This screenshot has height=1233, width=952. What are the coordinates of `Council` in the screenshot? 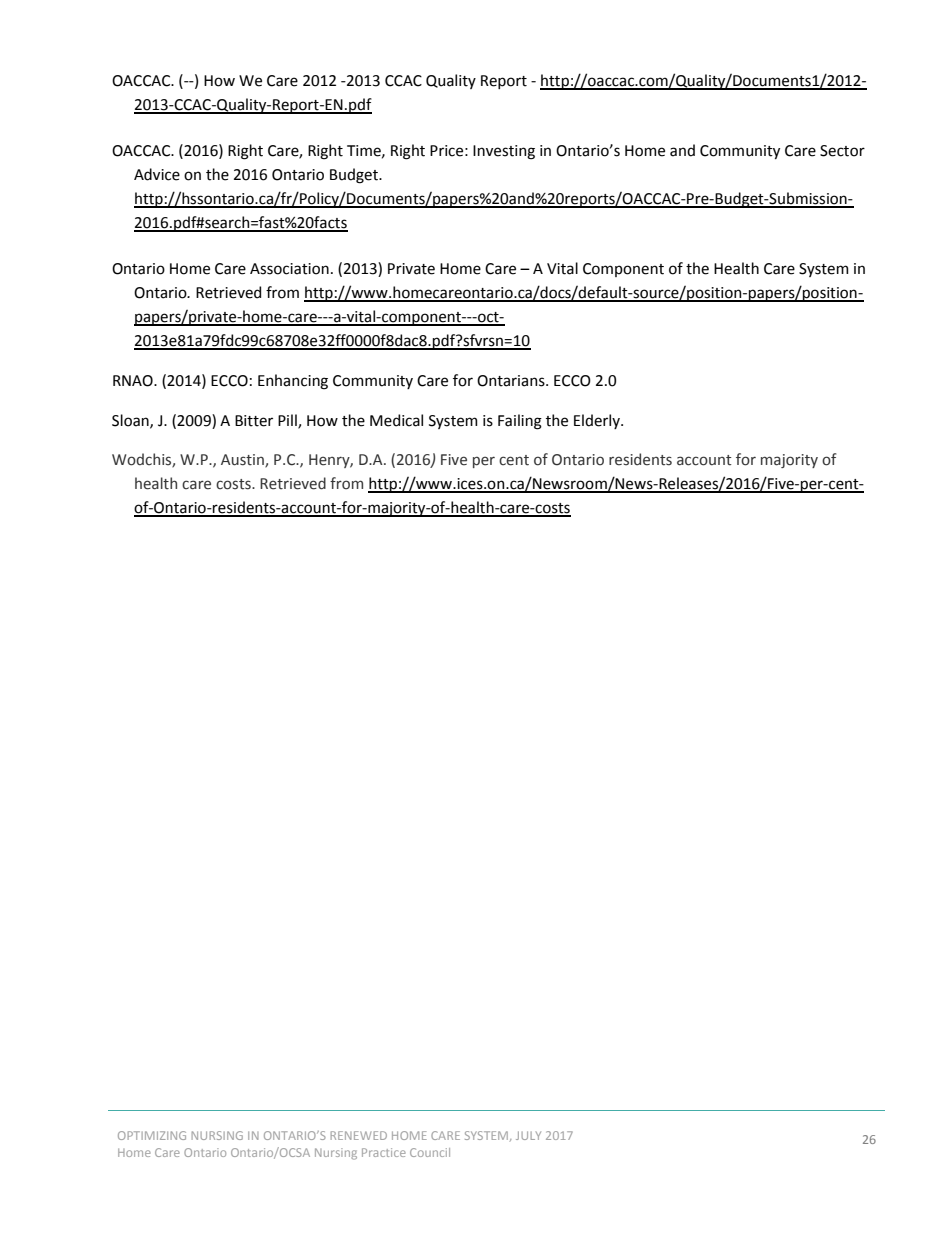 It's located at (430, 1152).
